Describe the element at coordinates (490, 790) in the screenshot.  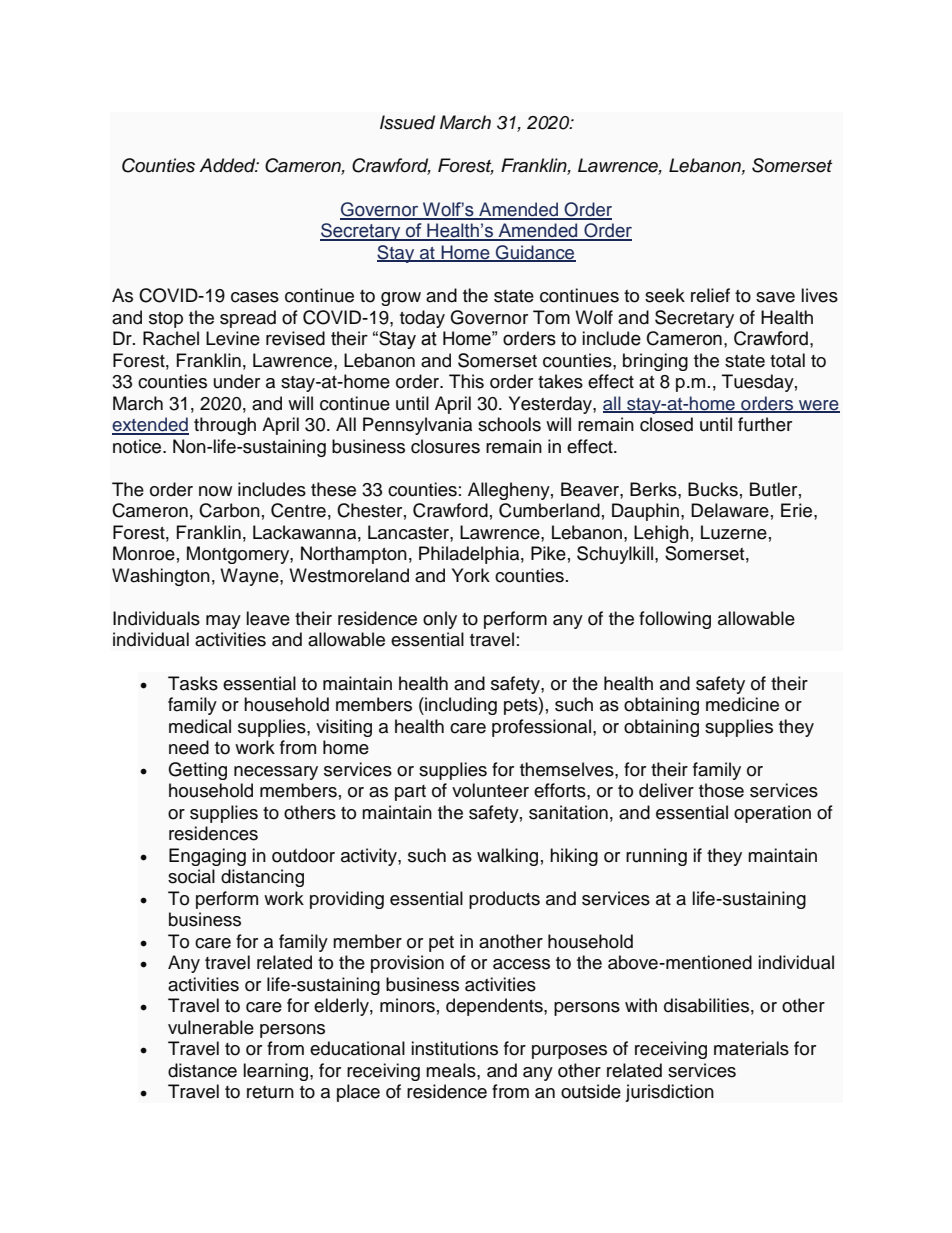
I see `volunteer` at that location.
